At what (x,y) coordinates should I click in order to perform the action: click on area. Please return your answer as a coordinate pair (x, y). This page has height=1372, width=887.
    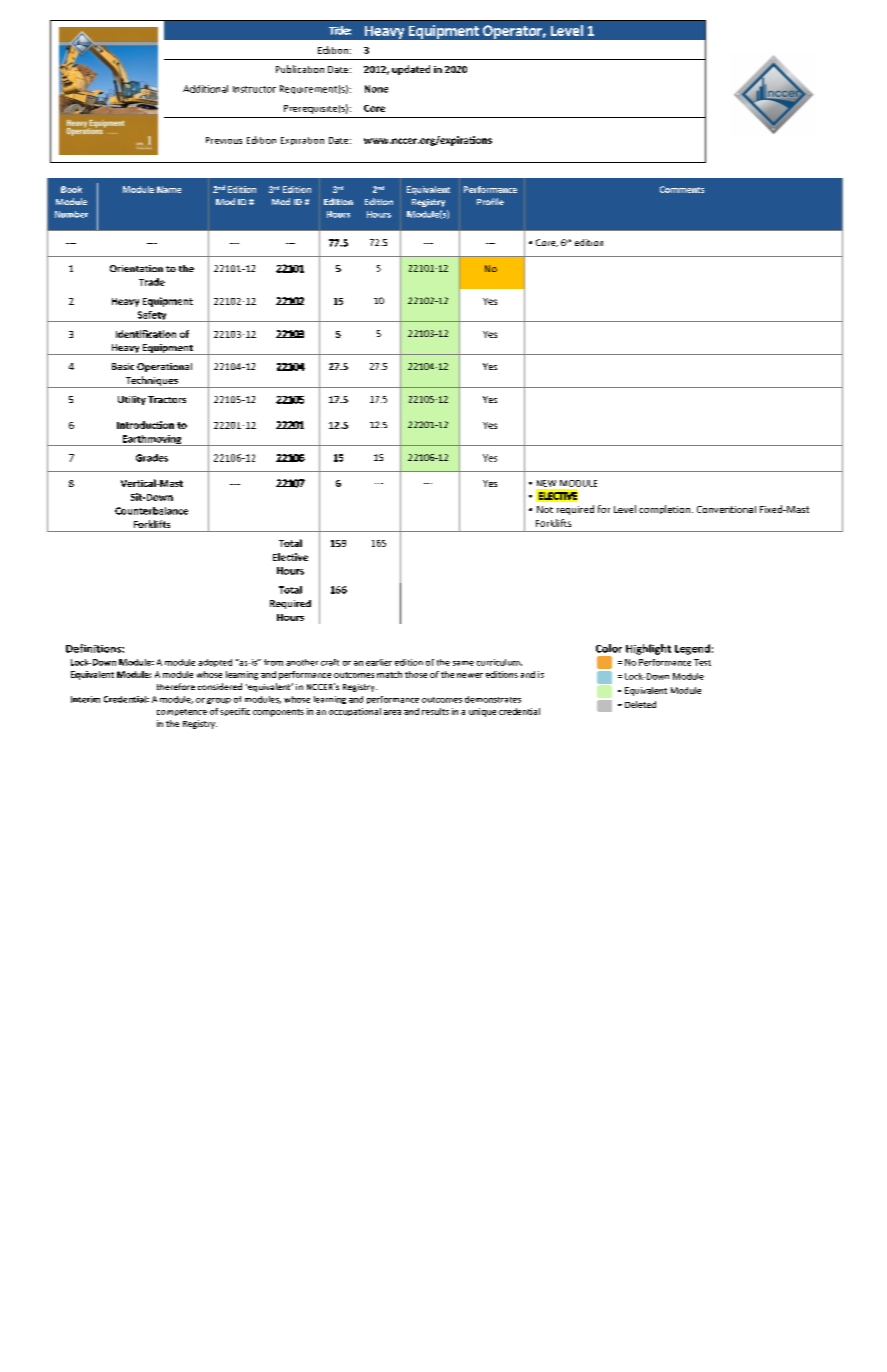
    Looking at the image, I should click on (392, 712).
